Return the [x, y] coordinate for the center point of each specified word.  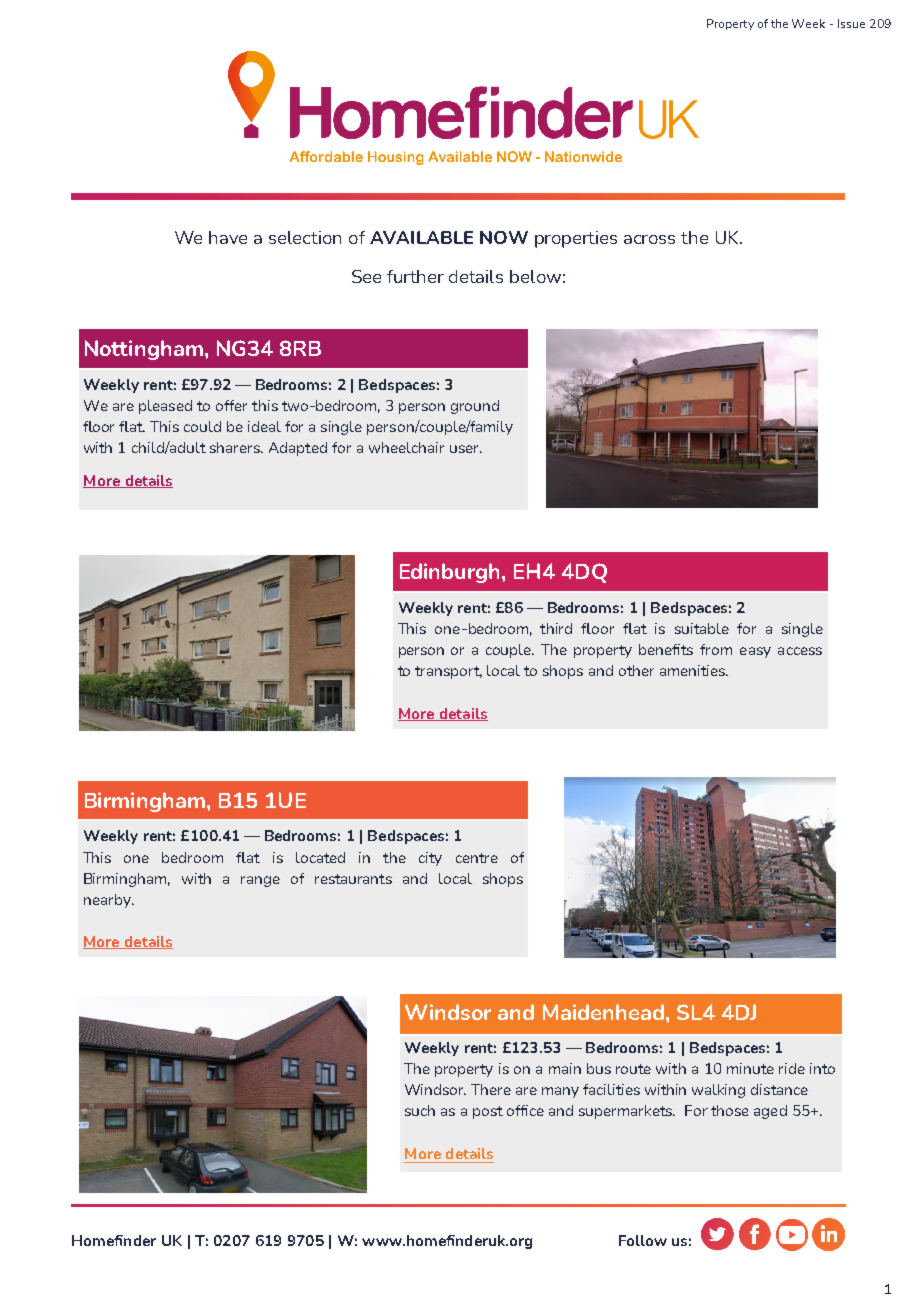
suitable [702, 628]
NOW [504, 237]
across [649, 239]
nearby [108, 901]
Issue [851, 23]
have [228, 237]
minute [750, 1068]
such [420, 1110]
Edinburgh [451, 573]
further [415, 276]
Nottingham [144, 350]
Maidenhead [603, 1012]
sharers [236, 447]
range [260, 881]
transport [448, 672]
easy [755, 652]
